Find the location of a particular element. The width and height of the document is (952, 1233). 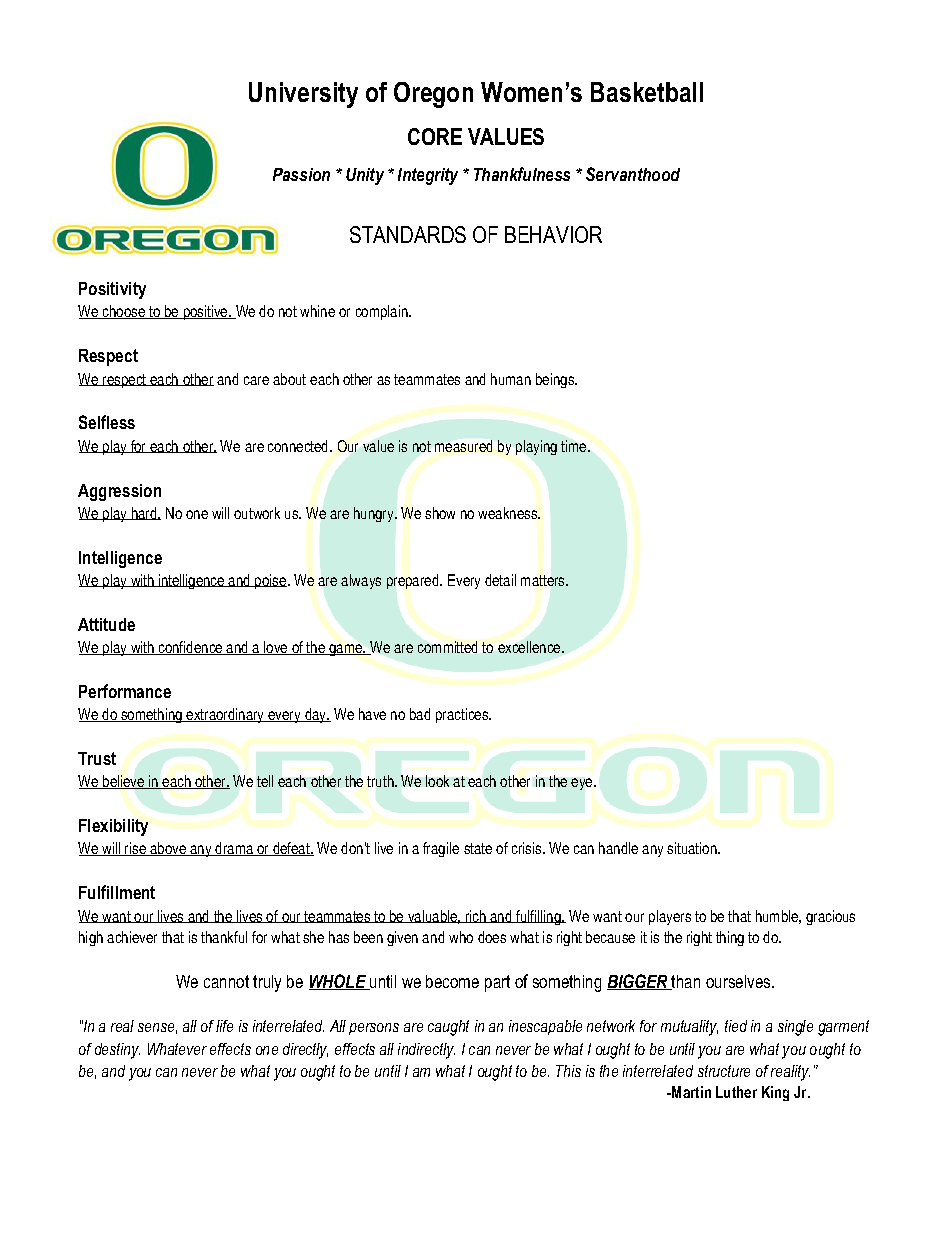

detail is located at coordinates (500, 580).
